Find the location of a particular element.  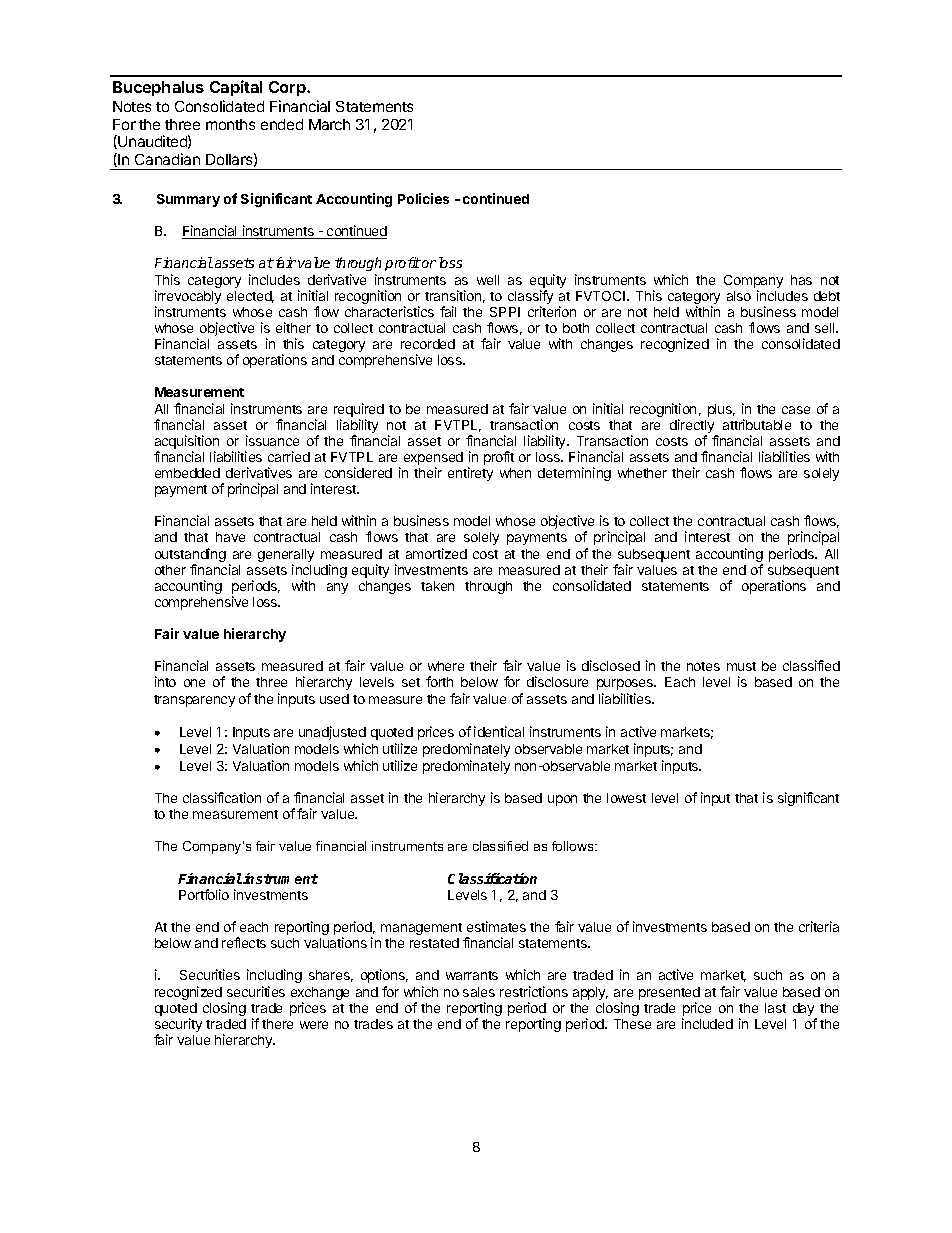

has is located at coordinates (801, 280).
